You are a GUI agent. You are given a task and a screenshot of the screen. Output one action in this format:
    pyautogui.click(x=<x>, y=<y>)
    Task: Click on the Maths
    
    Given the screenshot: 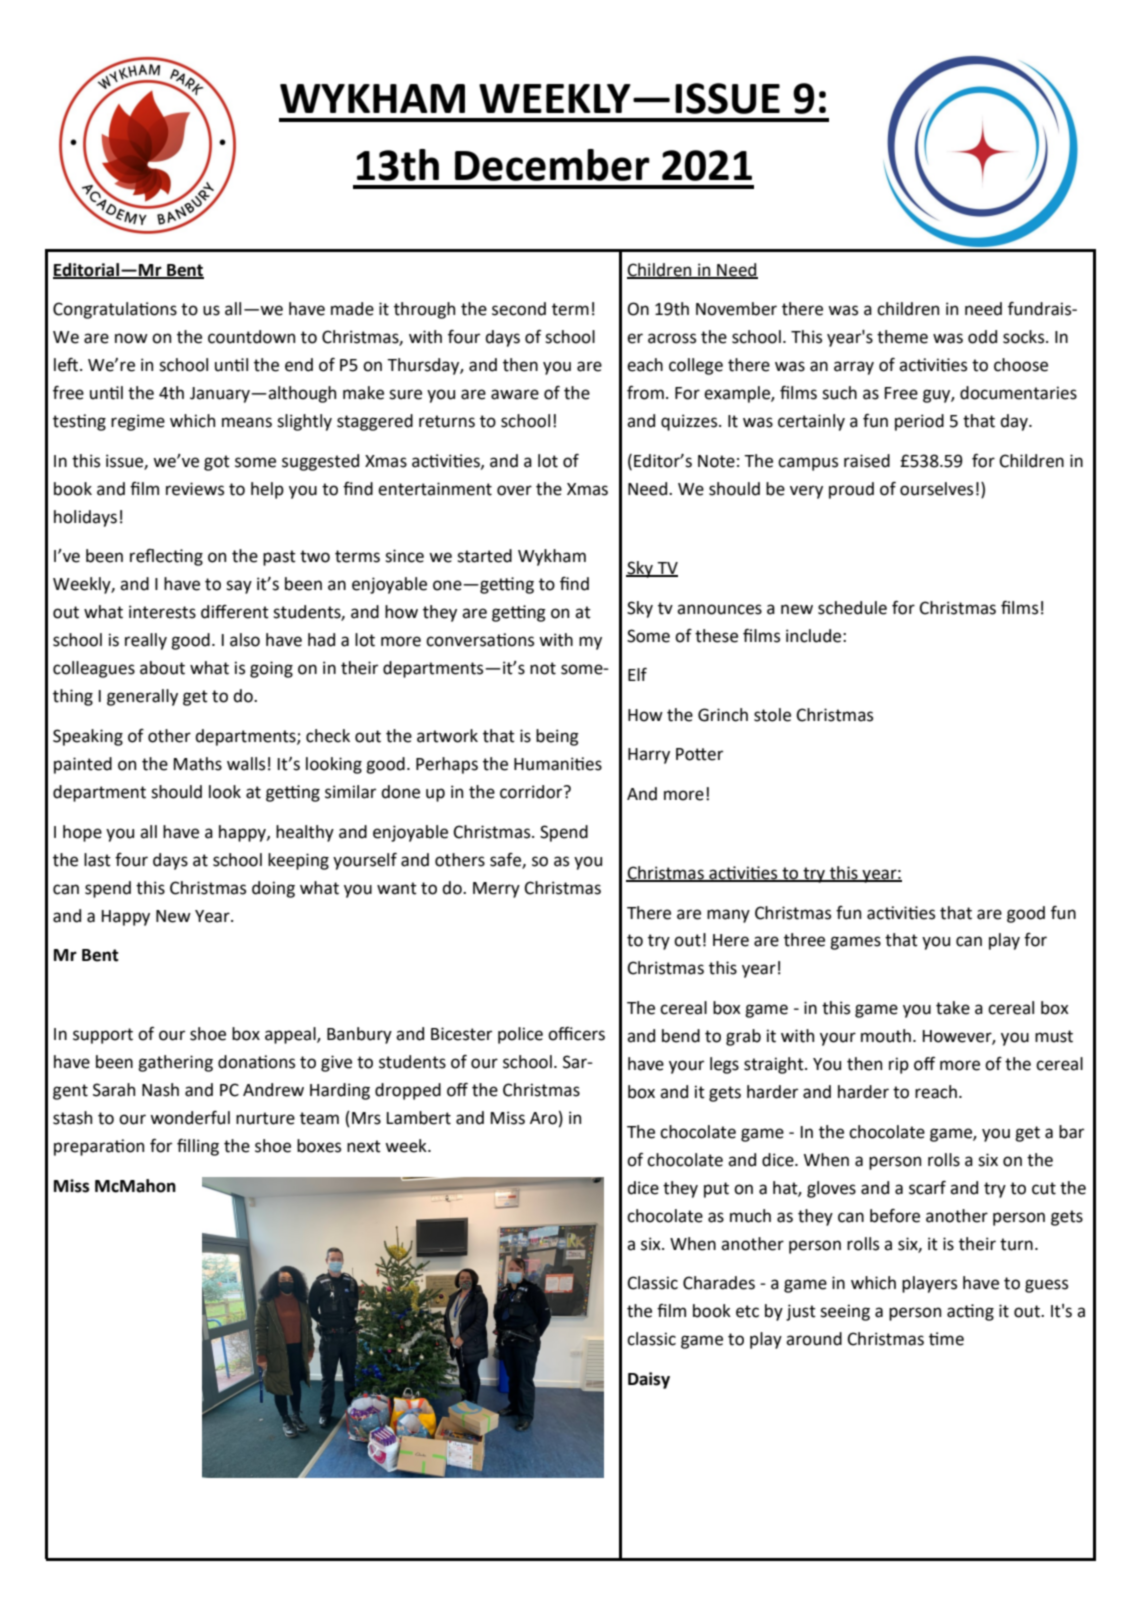 What is the action you would take?
    pyautogui.click(x=198, y=764)
